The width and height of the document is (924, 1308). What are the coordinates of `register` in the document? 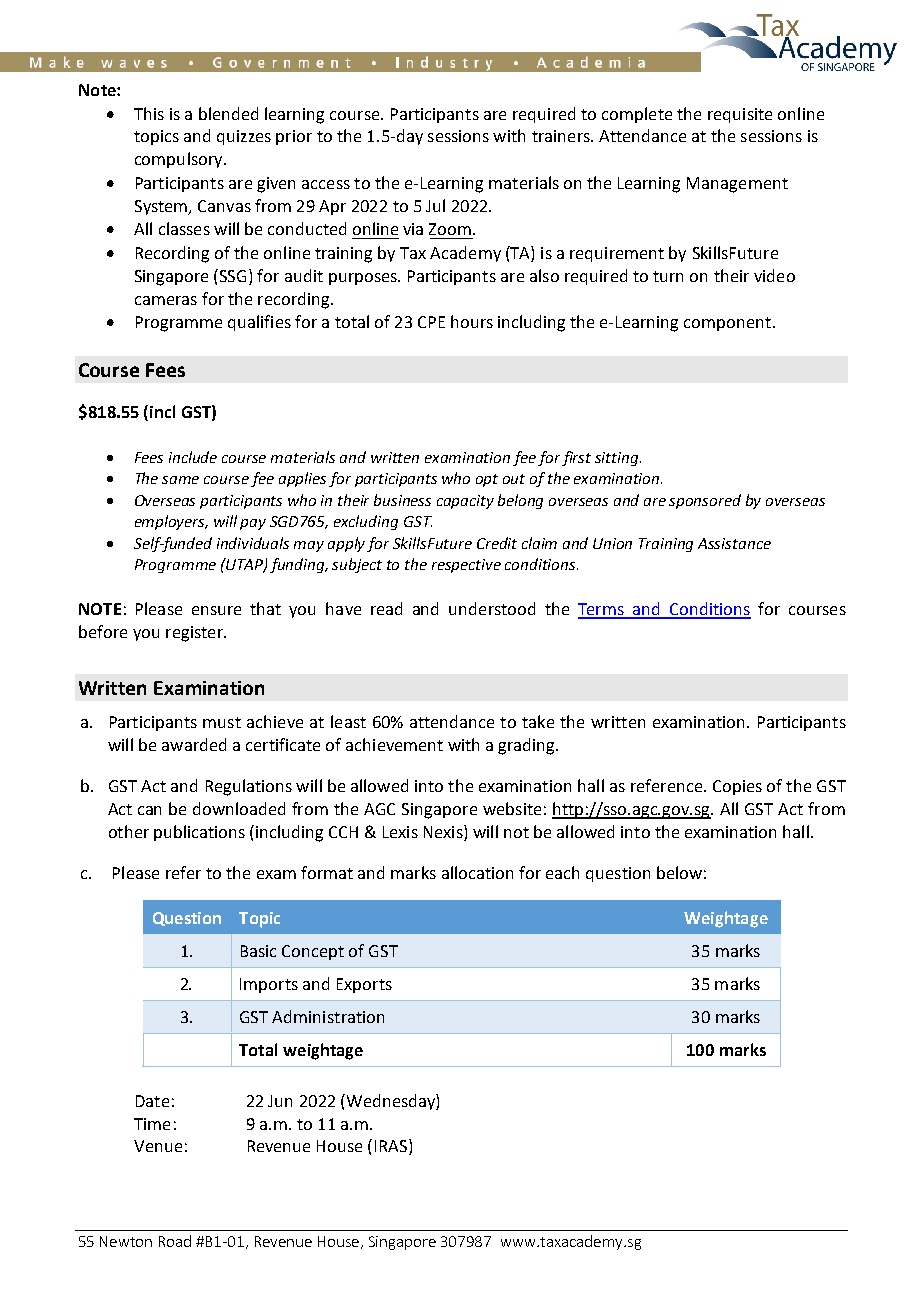 It's located at (195, 634).
